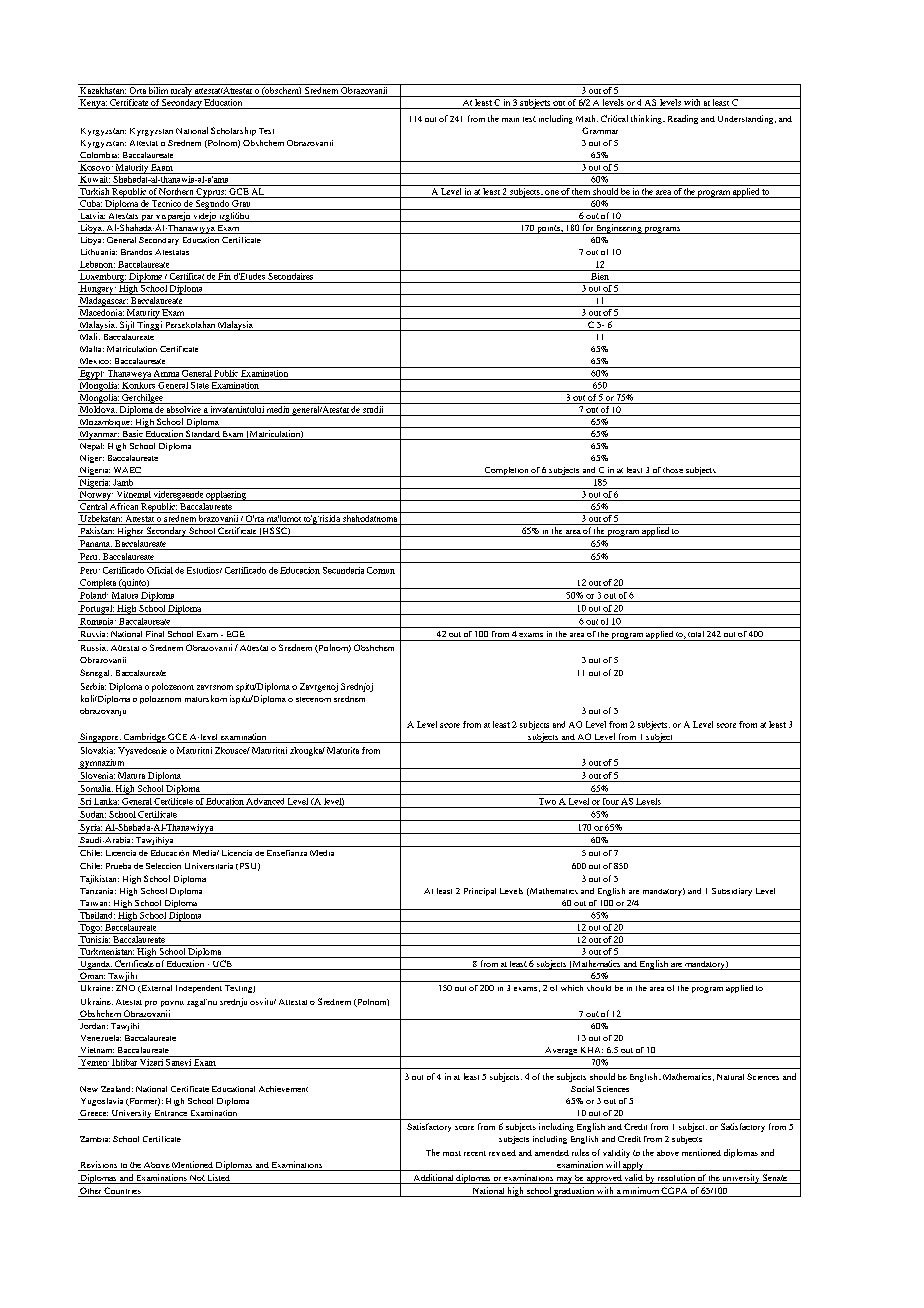 The height and width of the document is (1308, 924). I want to click on Subsidiary, so click(732, 892).
